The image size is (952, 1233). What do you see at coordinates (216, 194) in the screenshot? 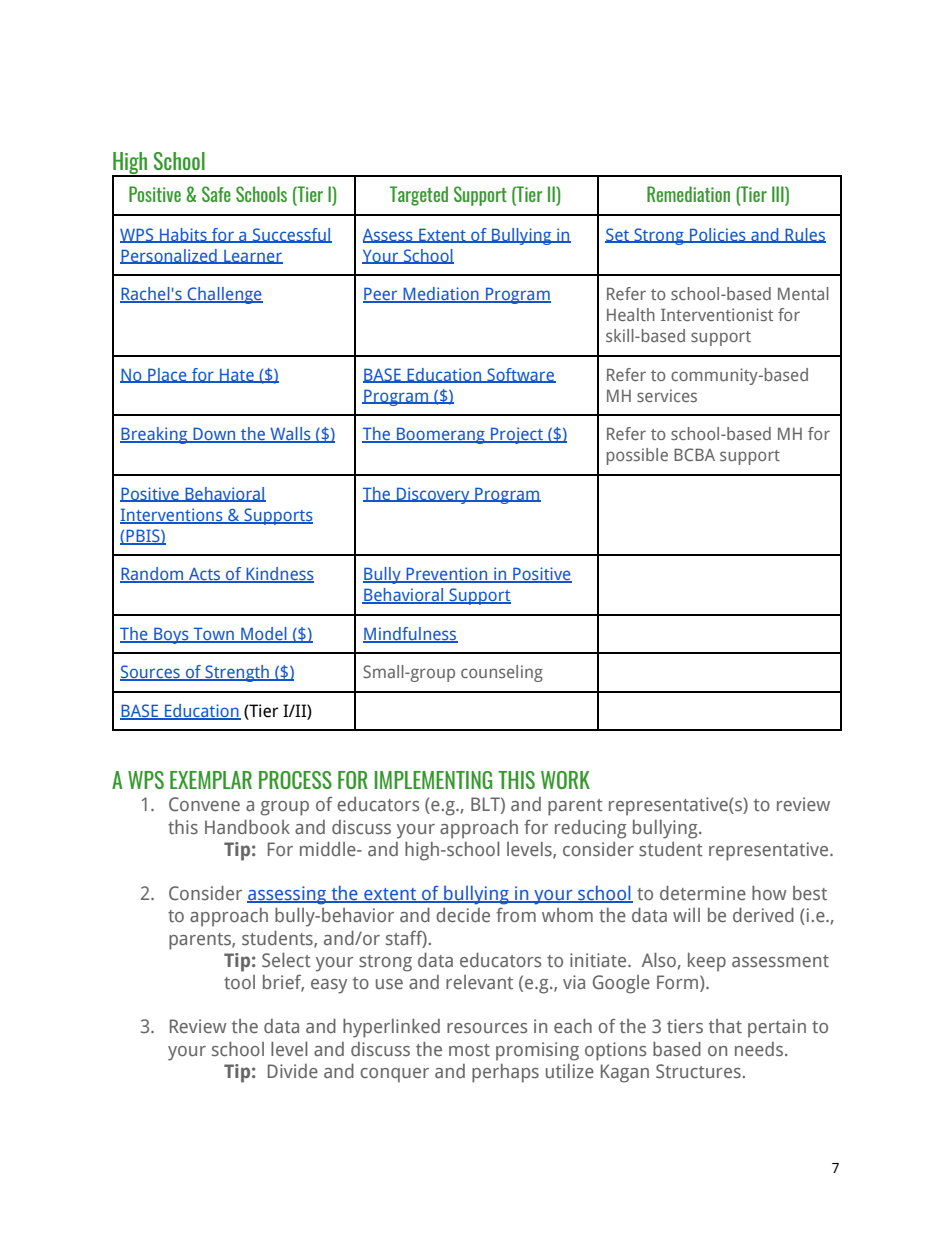
I see `Safe` at bounding box center [216, 194].
